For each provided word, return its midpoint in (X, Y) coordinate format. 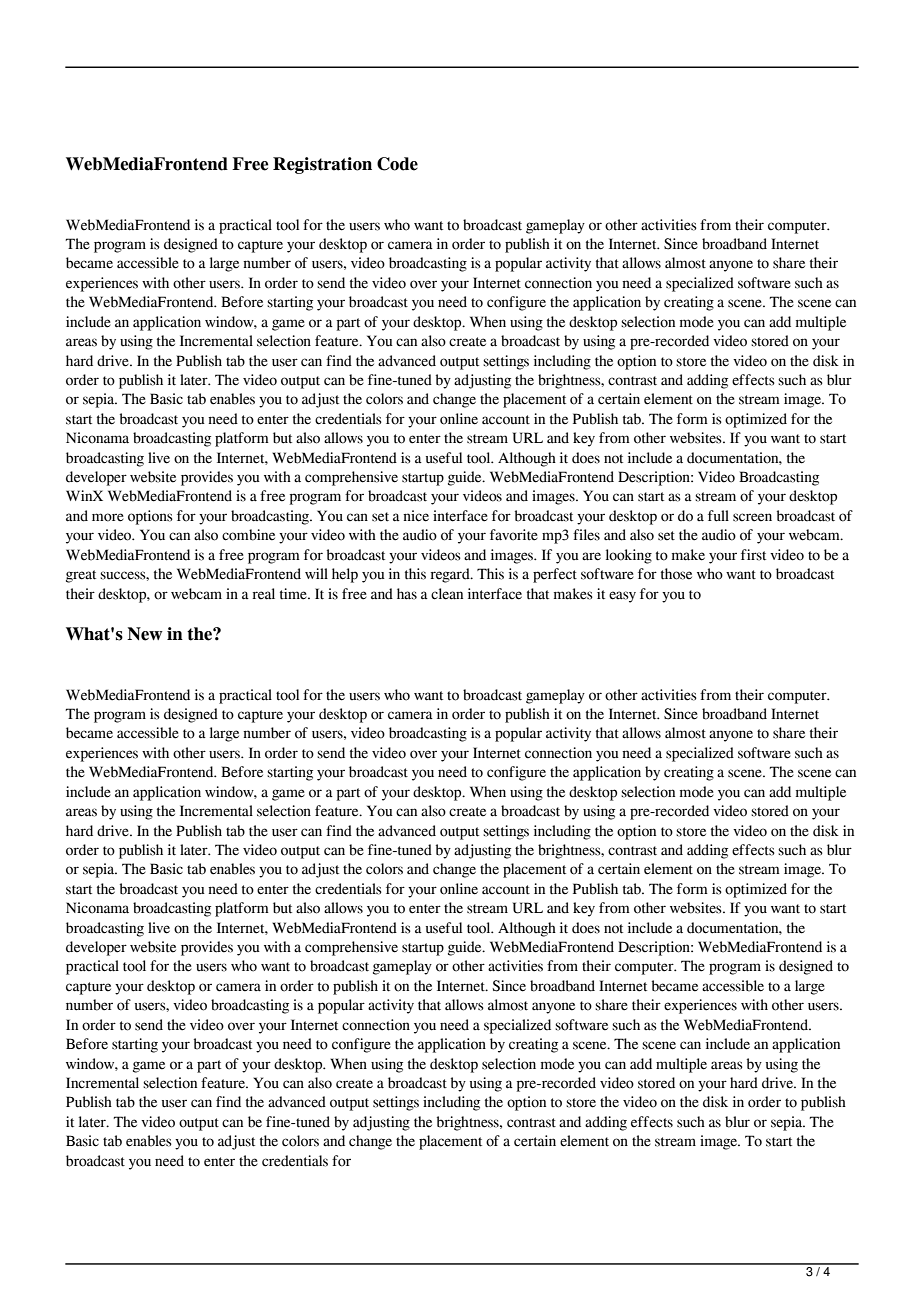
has (407, 594)
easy (622, 597)
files (586, 535)
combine (248, 535)
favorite (514, 535)
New (145, 634)
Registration (322, 165)
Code (397, 164)
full (718, 516)
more (108, 517)
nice (416, 516)
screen (752, 517)
